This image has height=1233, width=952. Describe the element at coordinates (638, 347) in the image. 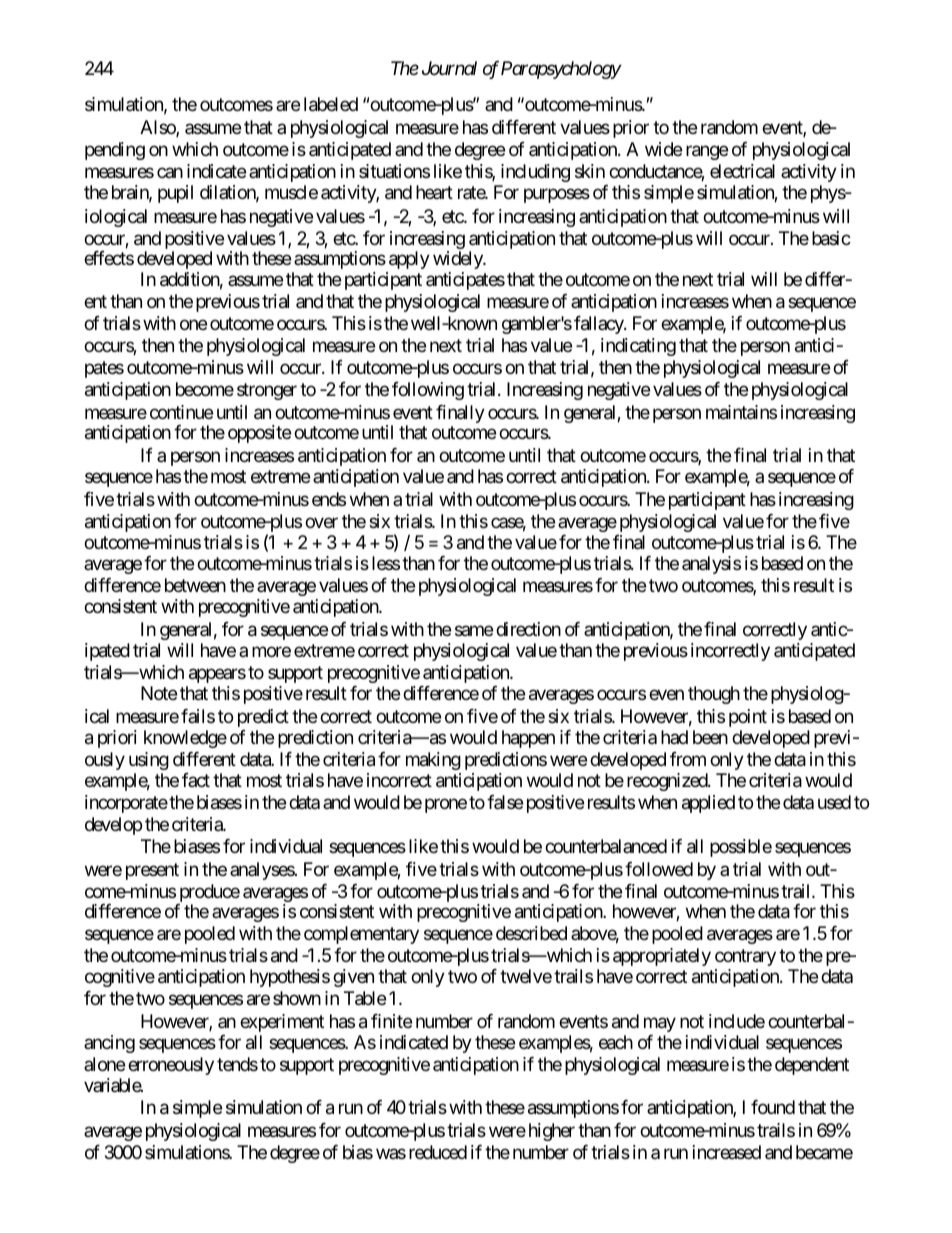

I see `indicating` at that location.
